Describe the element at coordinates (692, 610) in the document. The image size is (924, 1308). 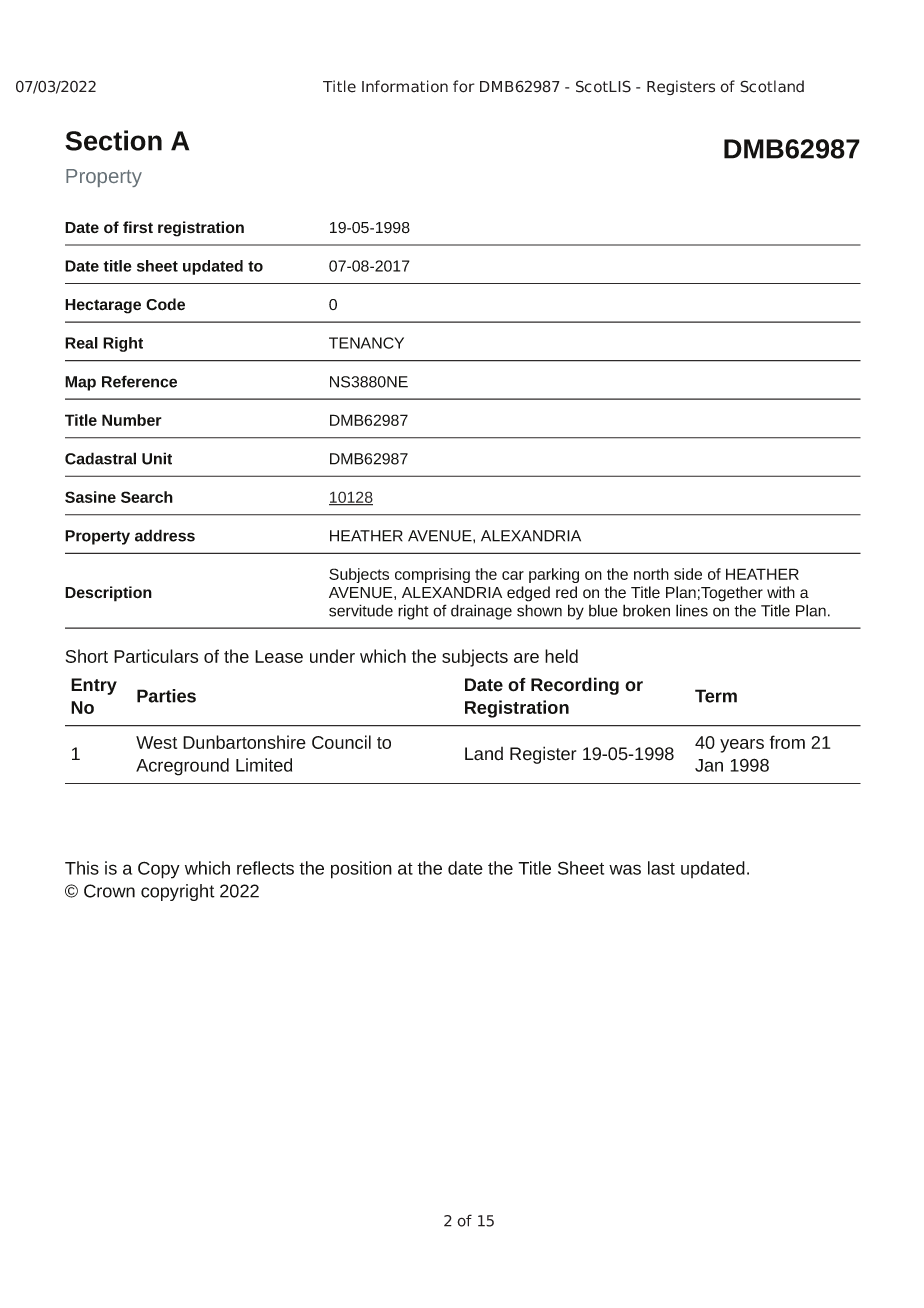
I see `lines` at that location.
